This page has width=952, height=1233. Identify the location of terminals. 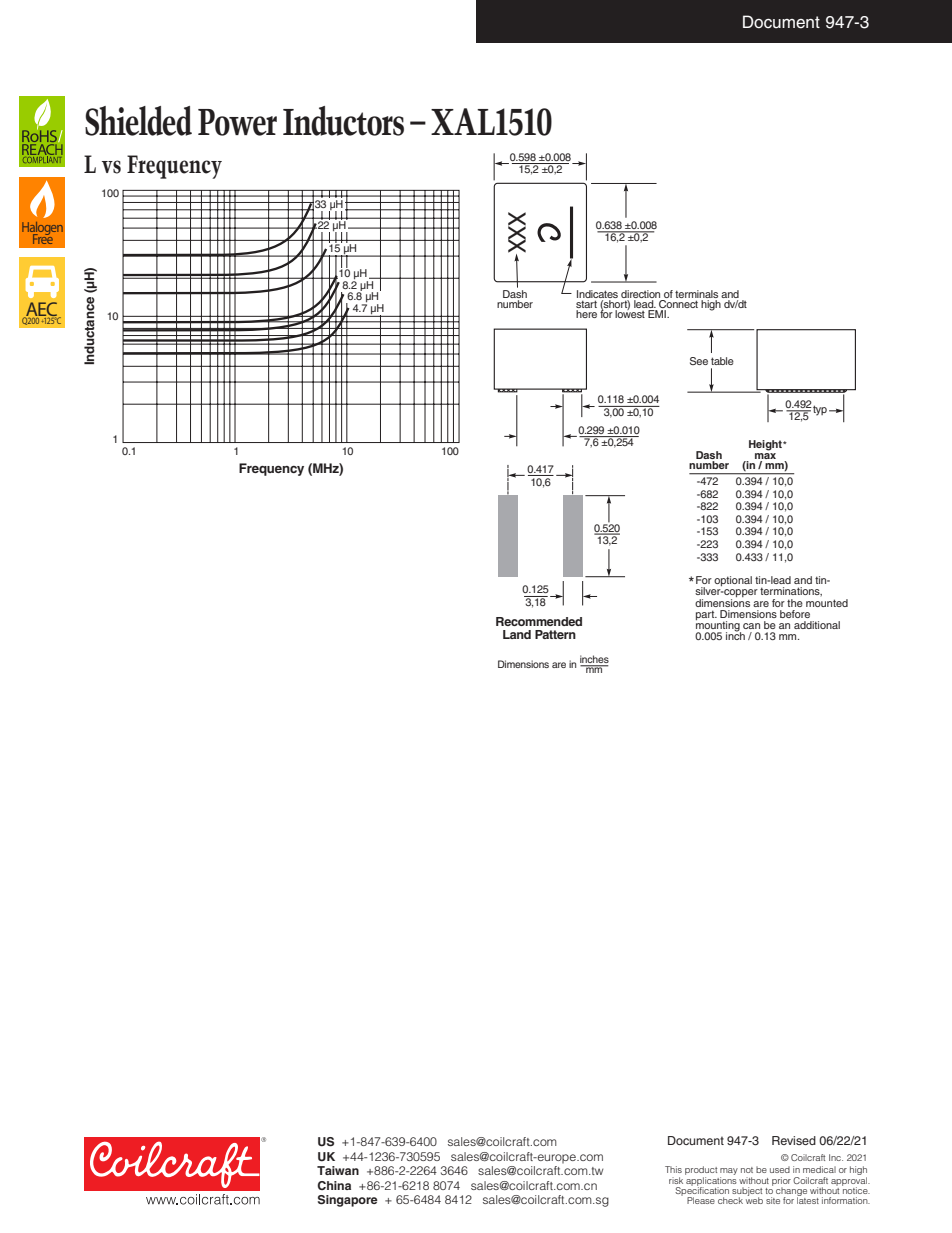
(696, 294).
